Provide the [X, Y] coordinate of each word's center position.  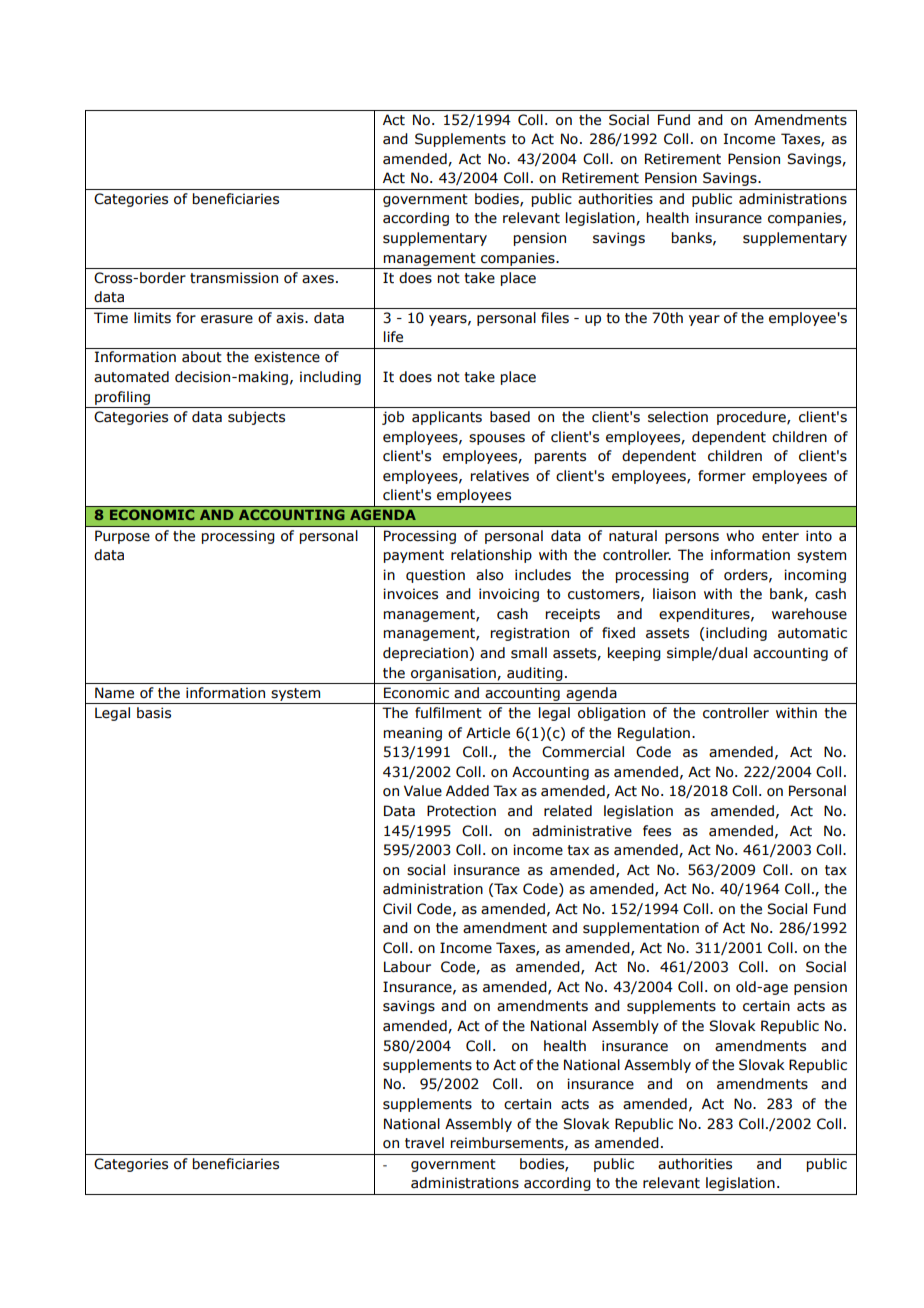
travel [424, 1143]
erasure [227, 319]
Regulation [654, 734]
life [393, 337]
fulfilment [448, 713]
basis [154, 713]
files [555, 318]
